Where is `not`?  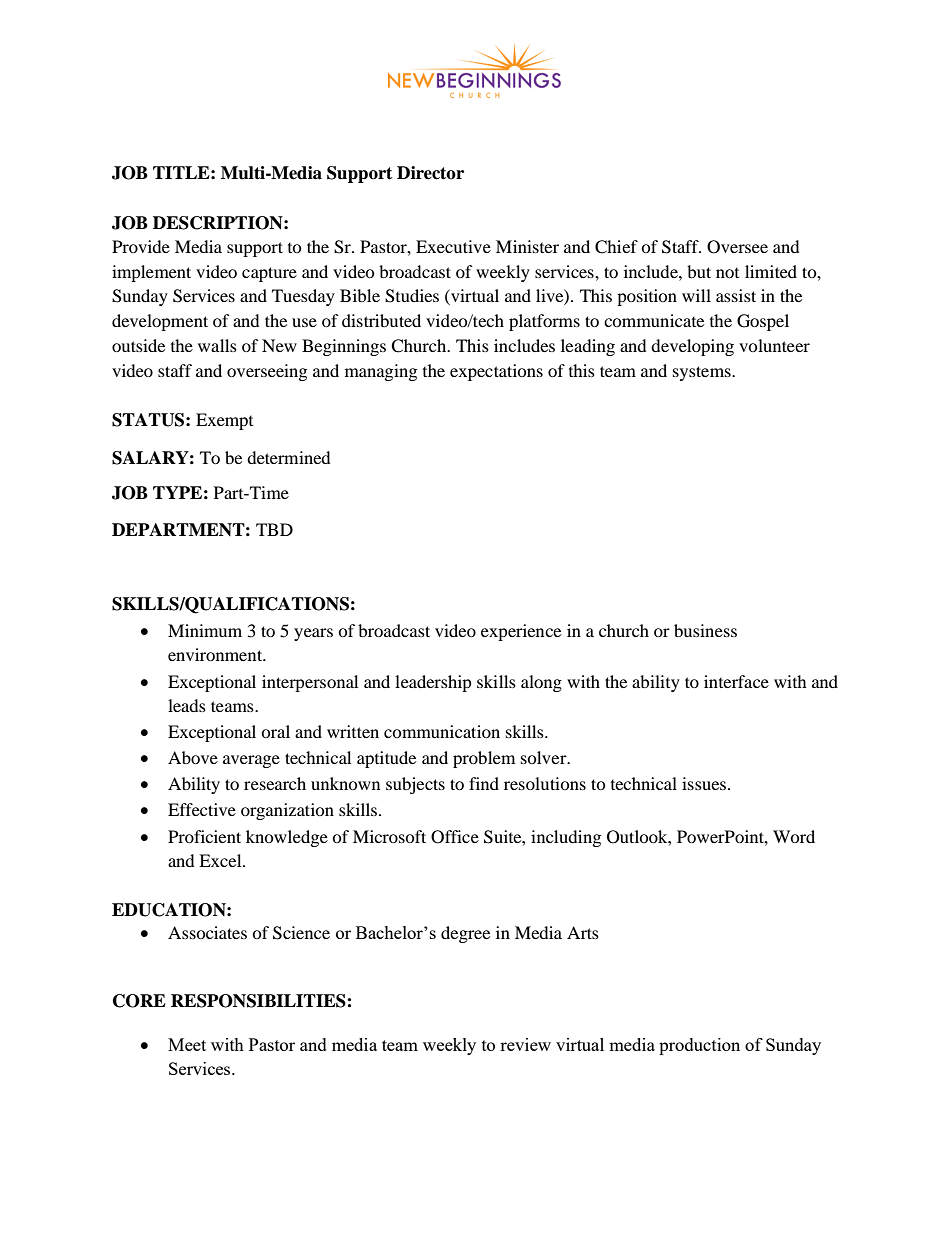
not is located at coordinates (727, 273).
